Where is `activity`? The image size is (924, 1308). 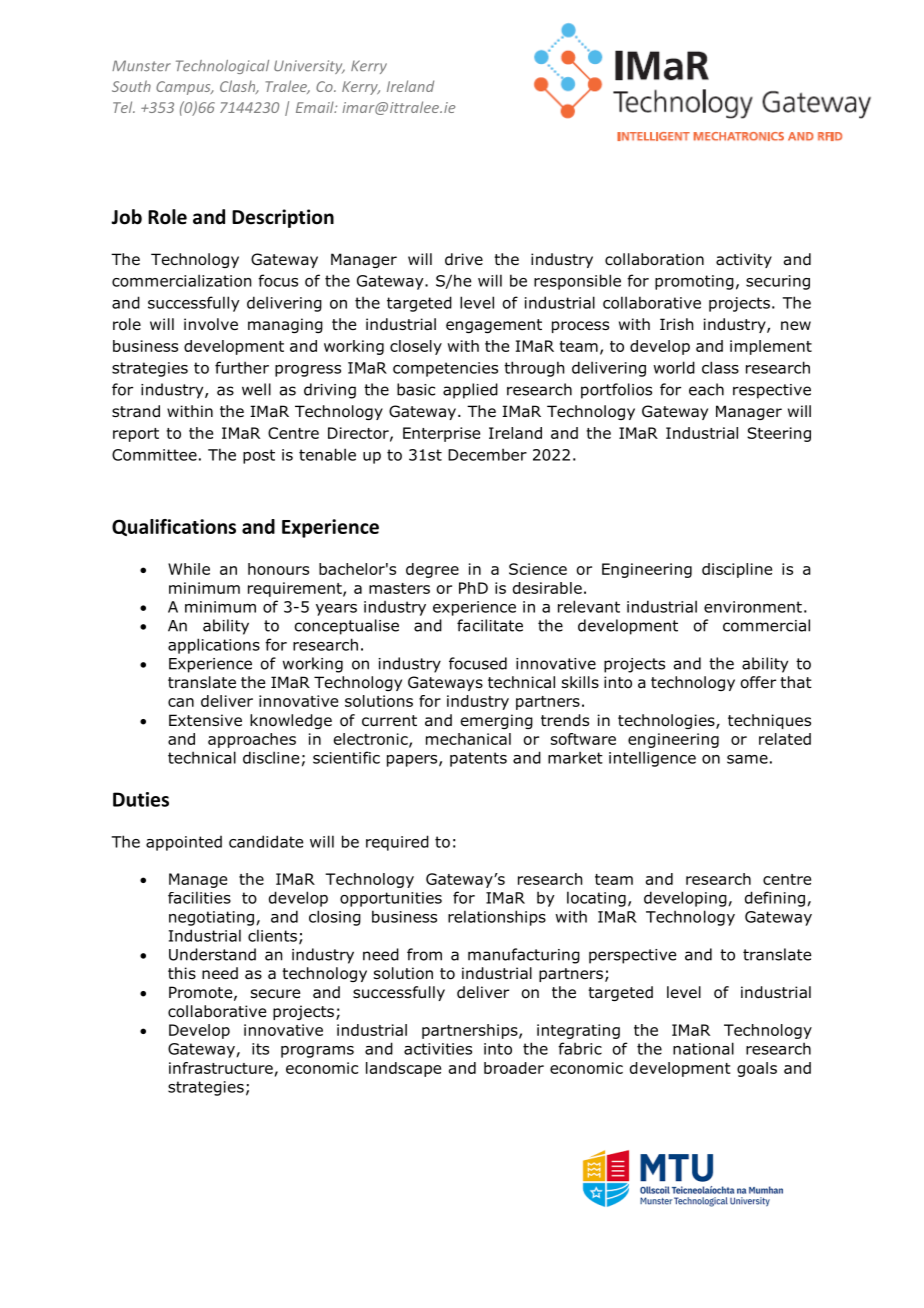
activity is located at coordinates (744, 260).
